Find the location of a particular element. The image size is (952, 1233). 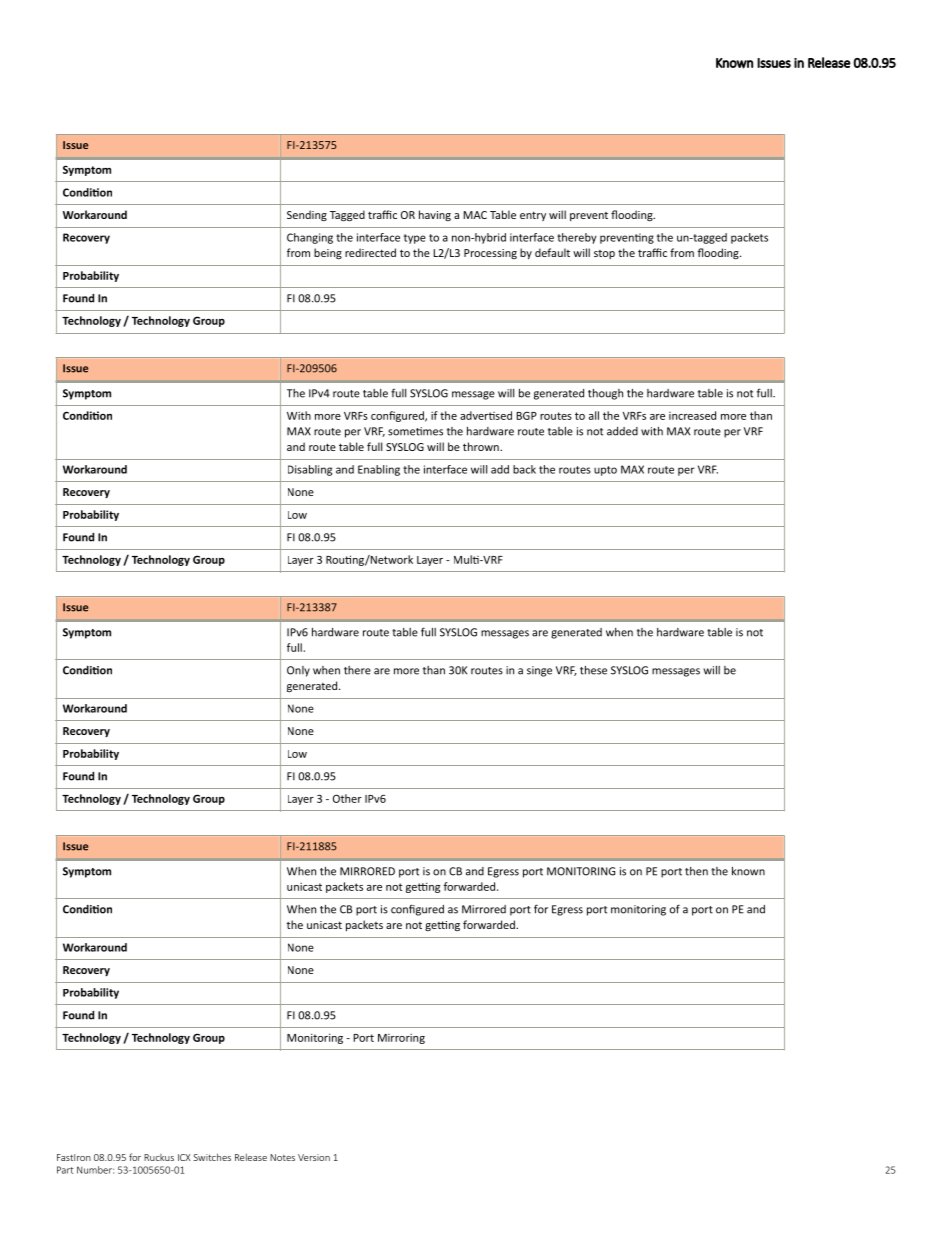

Version is located at coordinates (314, 1157).
